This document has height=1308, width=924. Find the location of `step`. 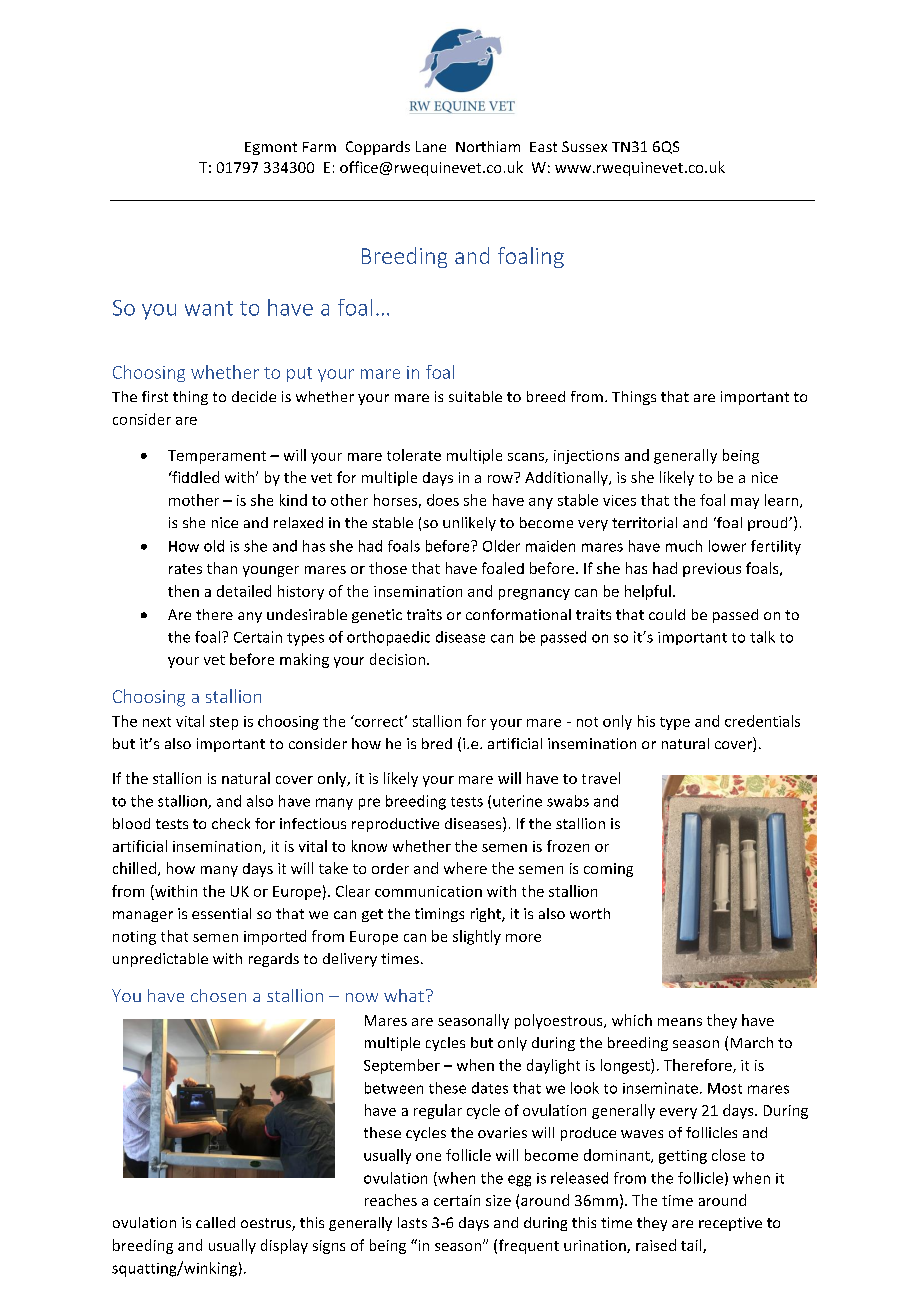

step is located at coordinates (224, 723).
